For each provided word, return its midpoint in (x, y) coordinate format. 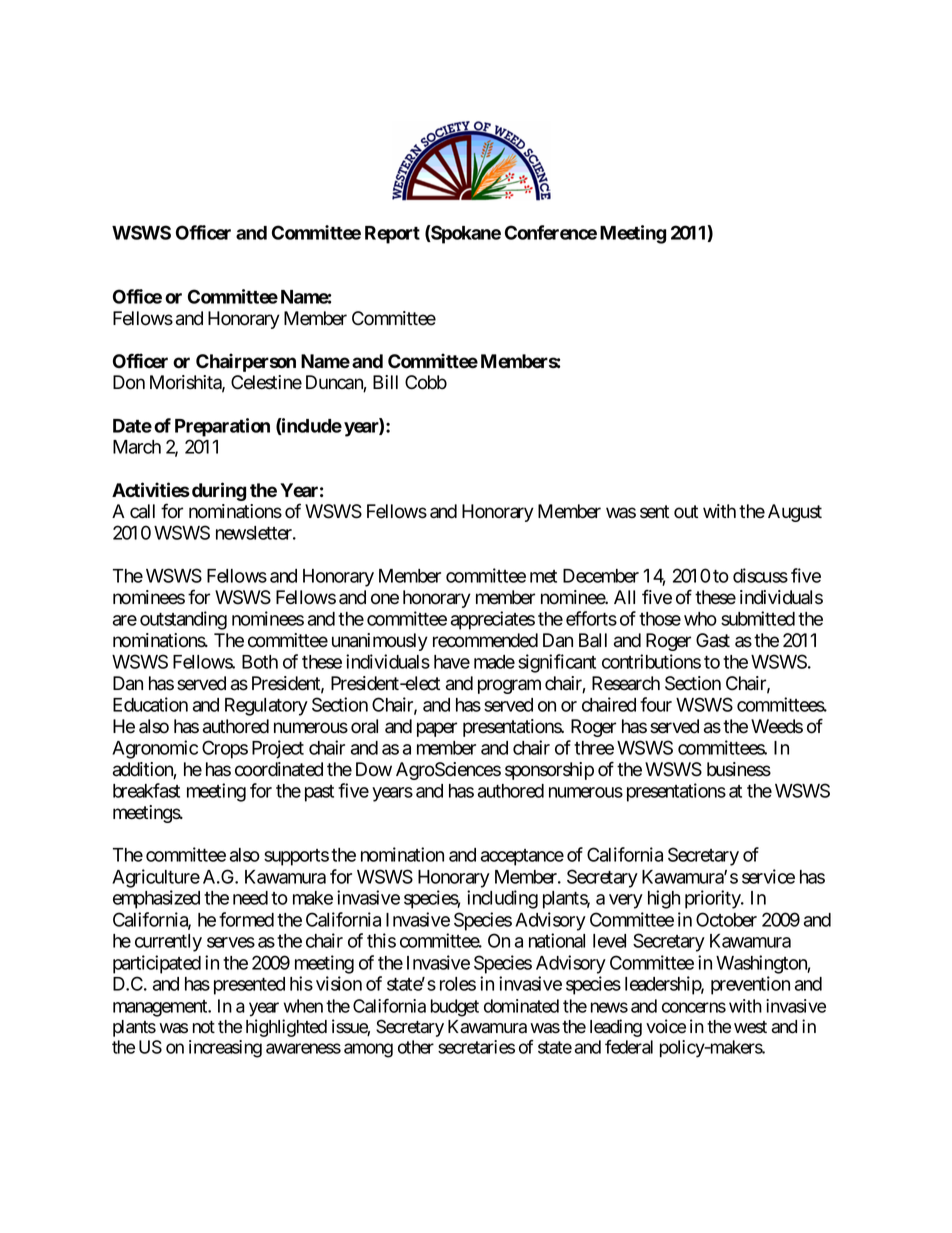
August (795, 513)
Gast (713, 640)
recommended (485, 640)
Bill (385, 382)
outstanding (183, 620)
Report (392, 235)
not (204, 1027)
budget (455, 1008)
